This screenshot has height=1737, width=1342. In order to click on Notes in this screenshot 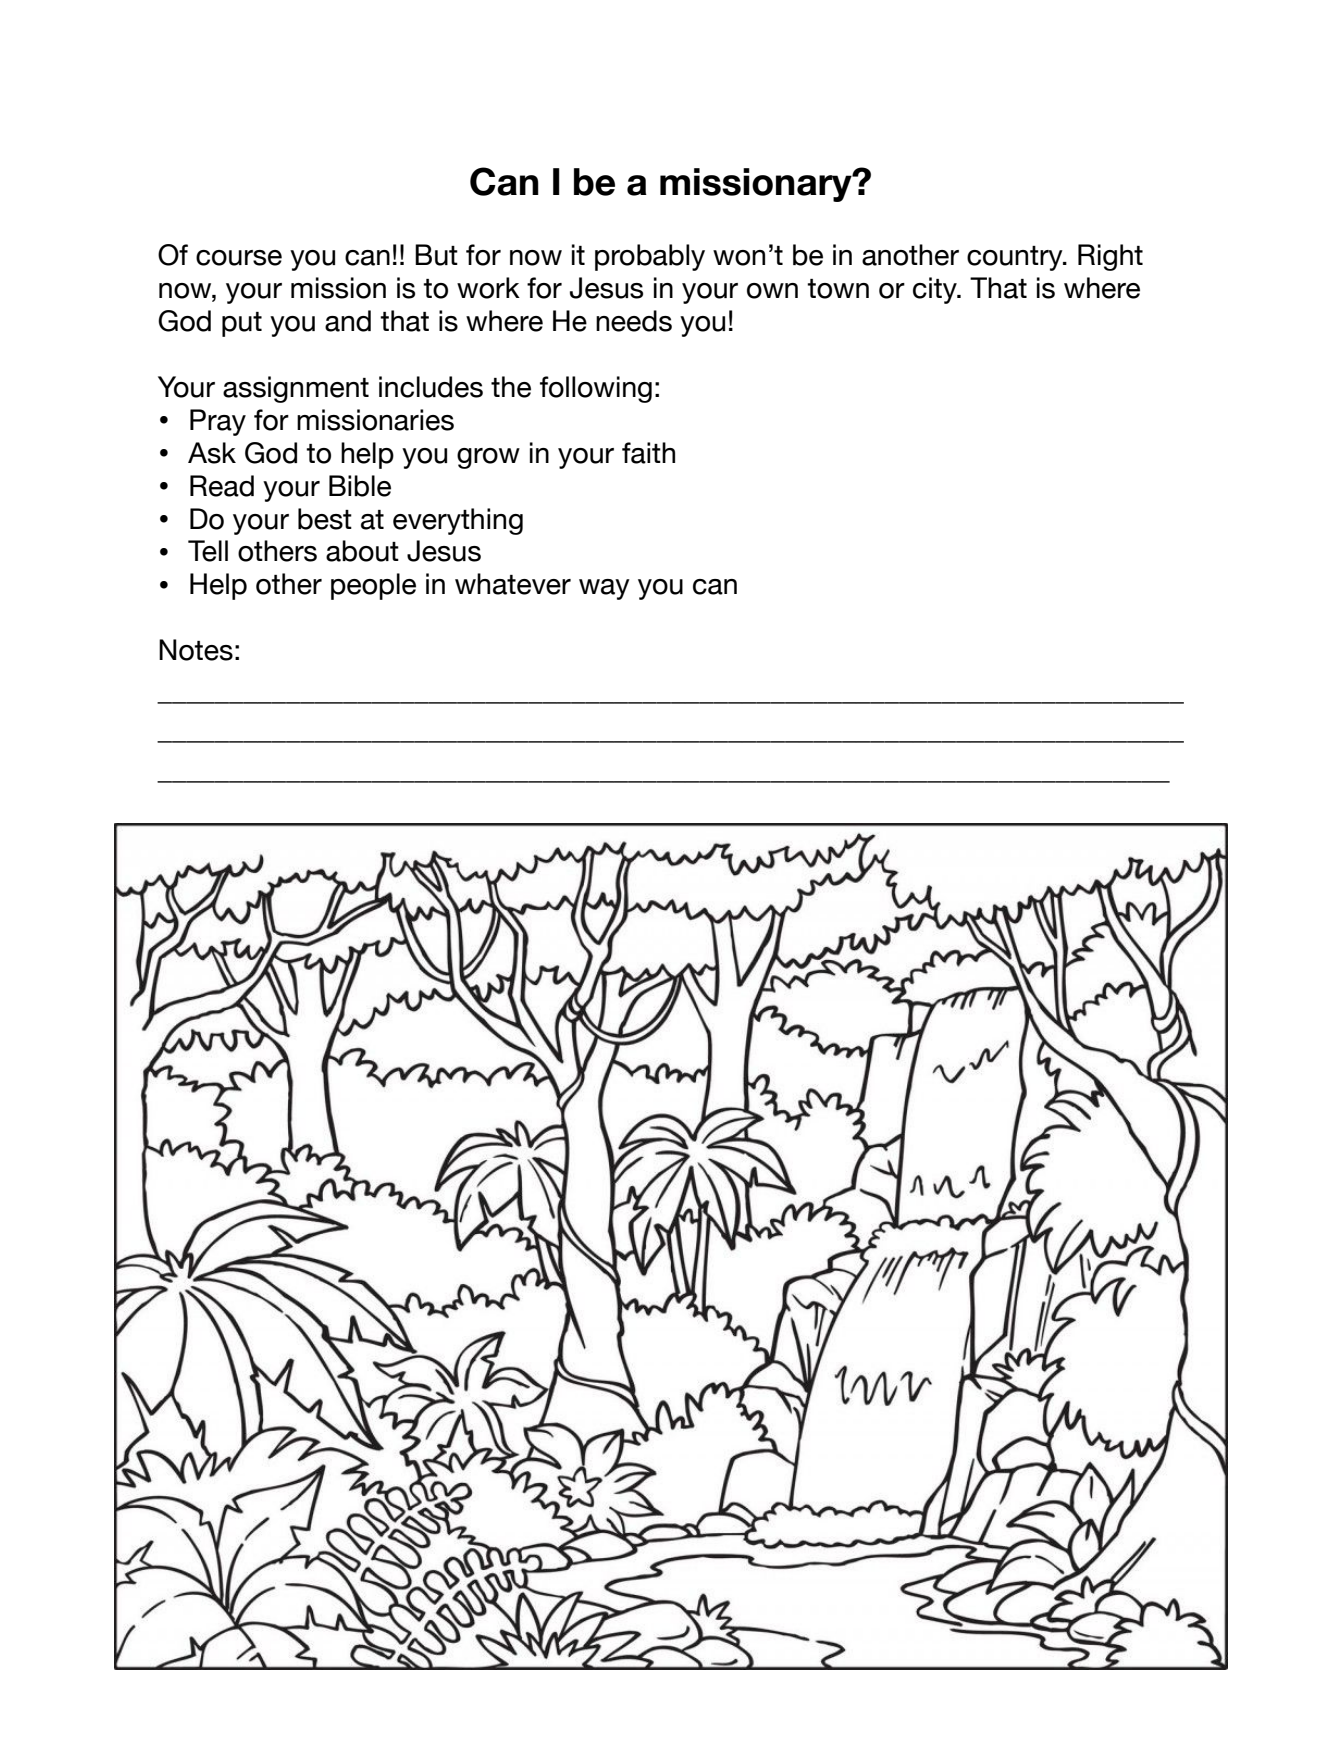, I will do `click(196, 650)`.
